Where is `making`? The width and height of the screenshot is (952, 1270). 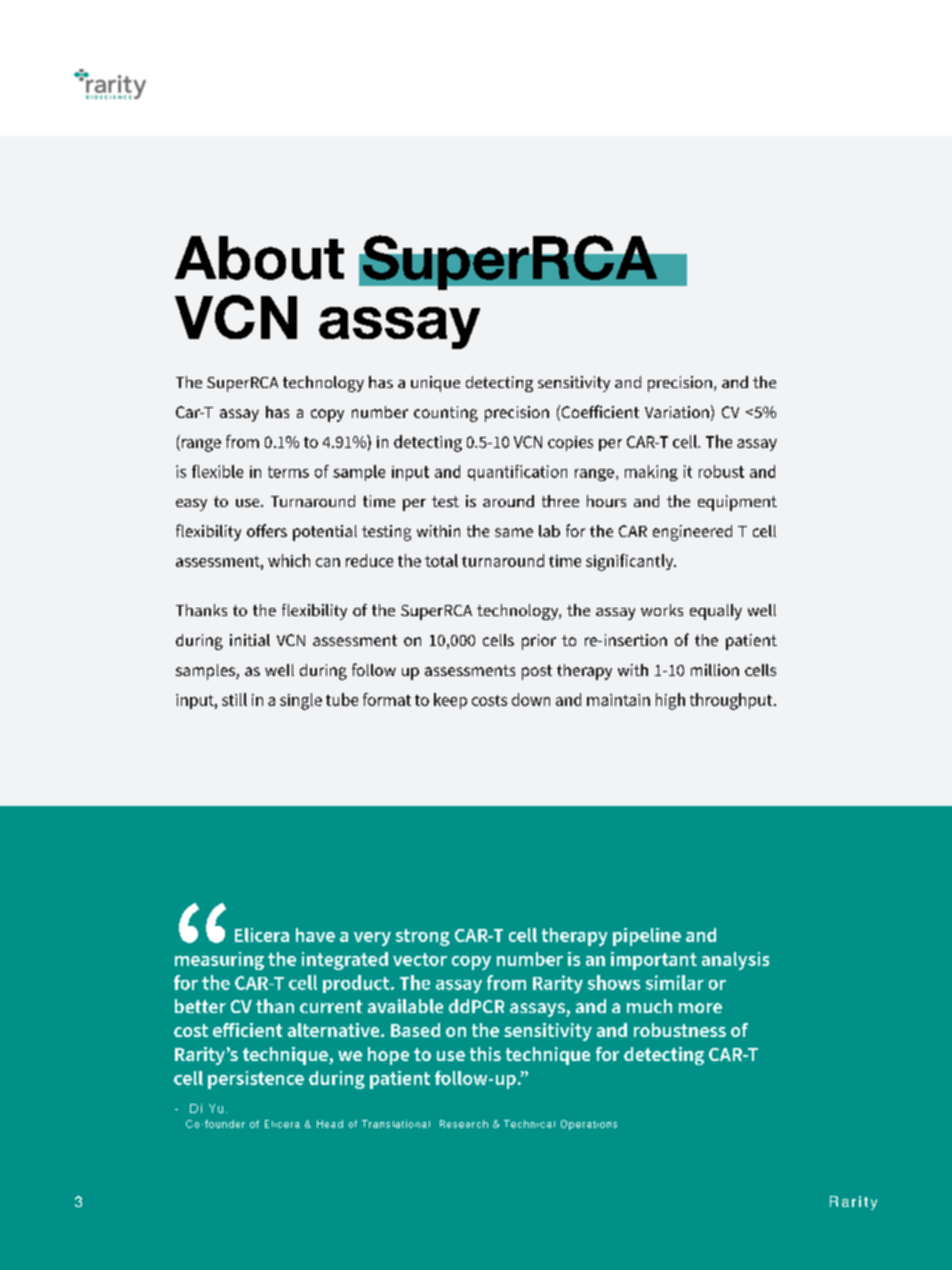
making is located at coordinates (651, 473).
